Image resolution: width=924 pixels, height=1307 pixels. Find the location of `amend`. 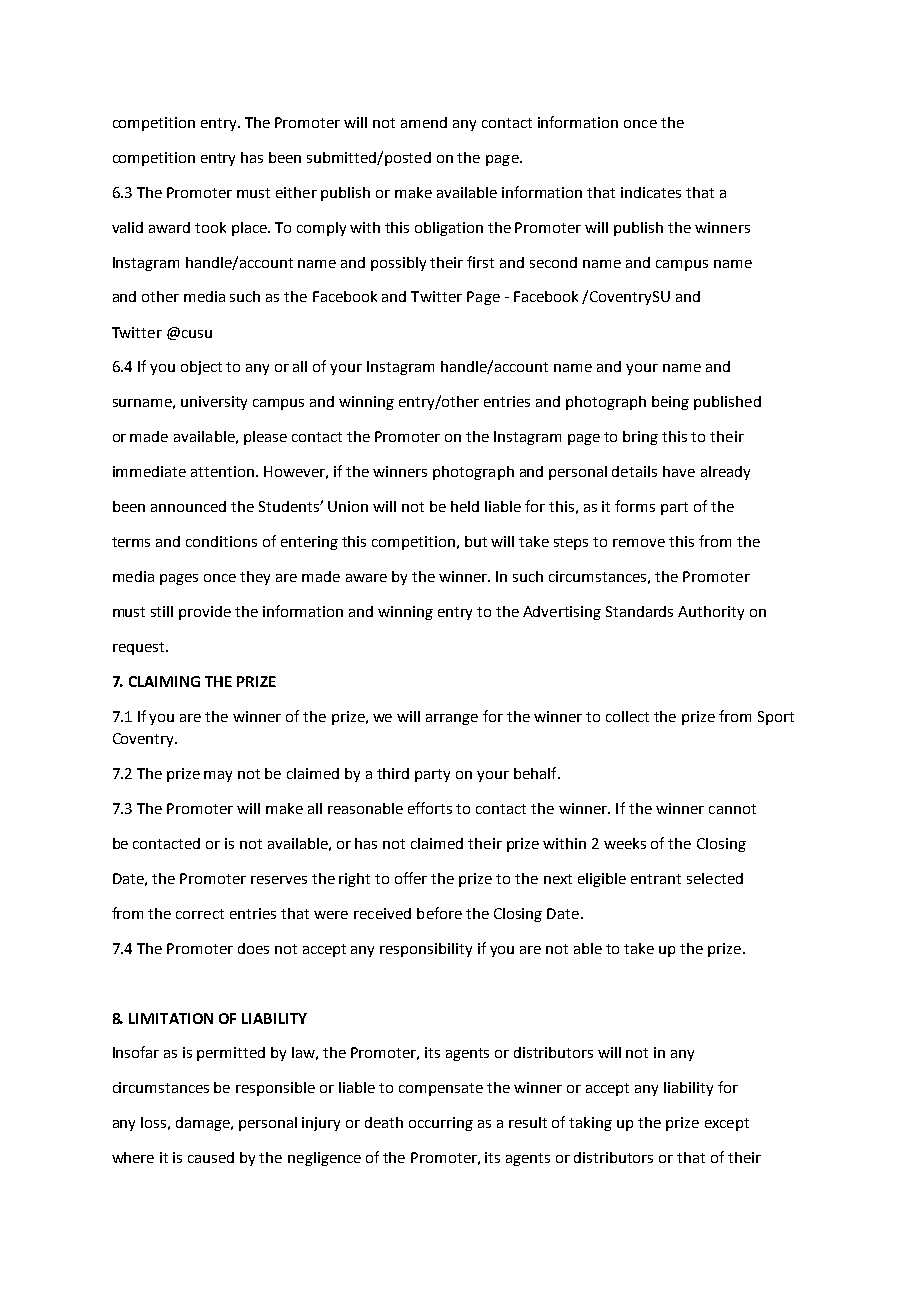

amend is located at coordinates (424, 122).
